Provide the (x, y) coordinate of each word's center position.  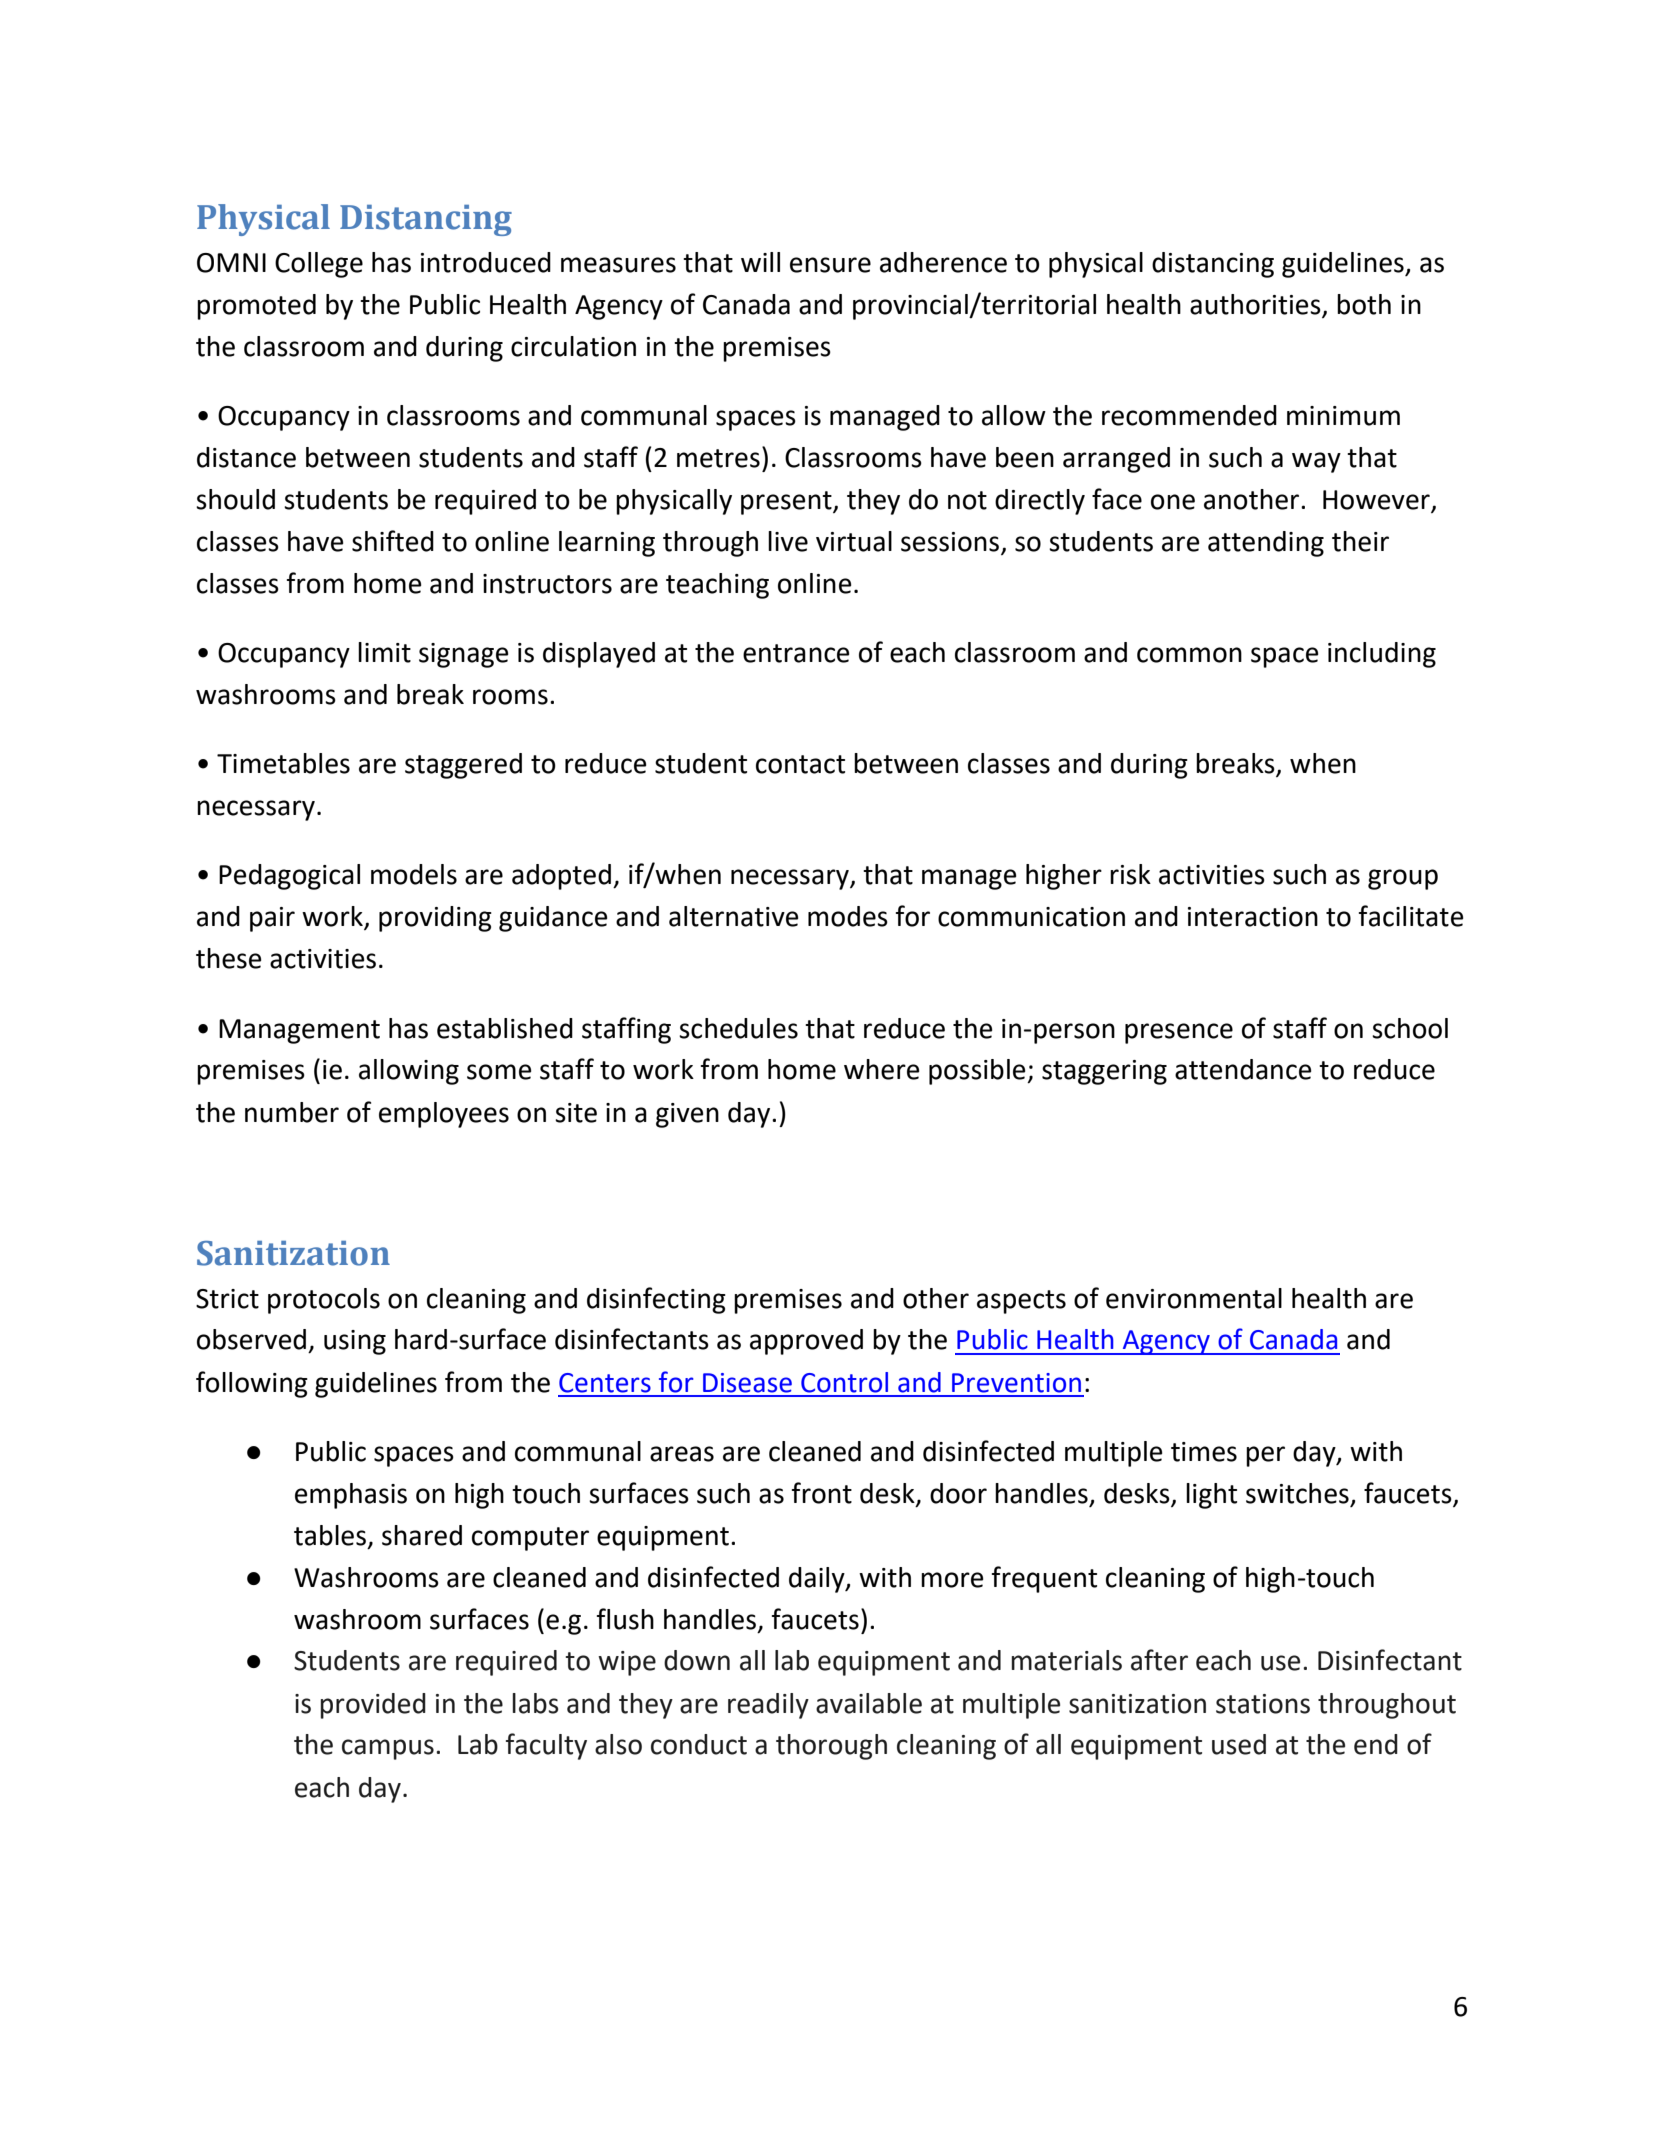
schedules (738, 1028)
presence (1179, 1033)
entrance (796, 653)
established (505, 1028)
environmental (1194, 1298)
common (1189, 655)
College (319, 265)
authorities (1256, 305)
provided (373, 1706)
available (869, 1703)
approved (806, 1342)
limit (384, 652)
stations (1263, 1704)
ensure (830, 265)
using (355, 1342)
